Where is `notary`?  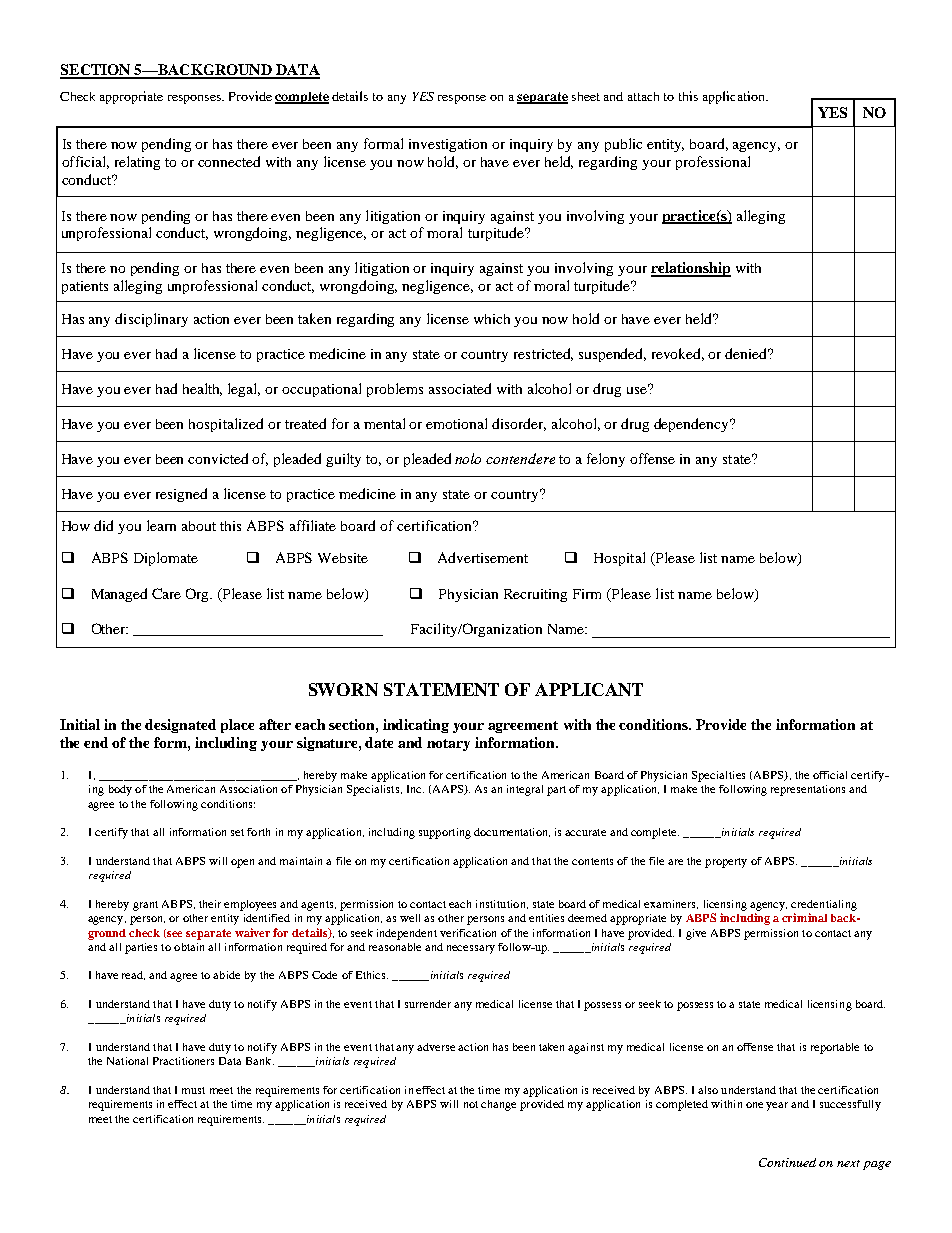
notary is located at coordinates (448, 745).
